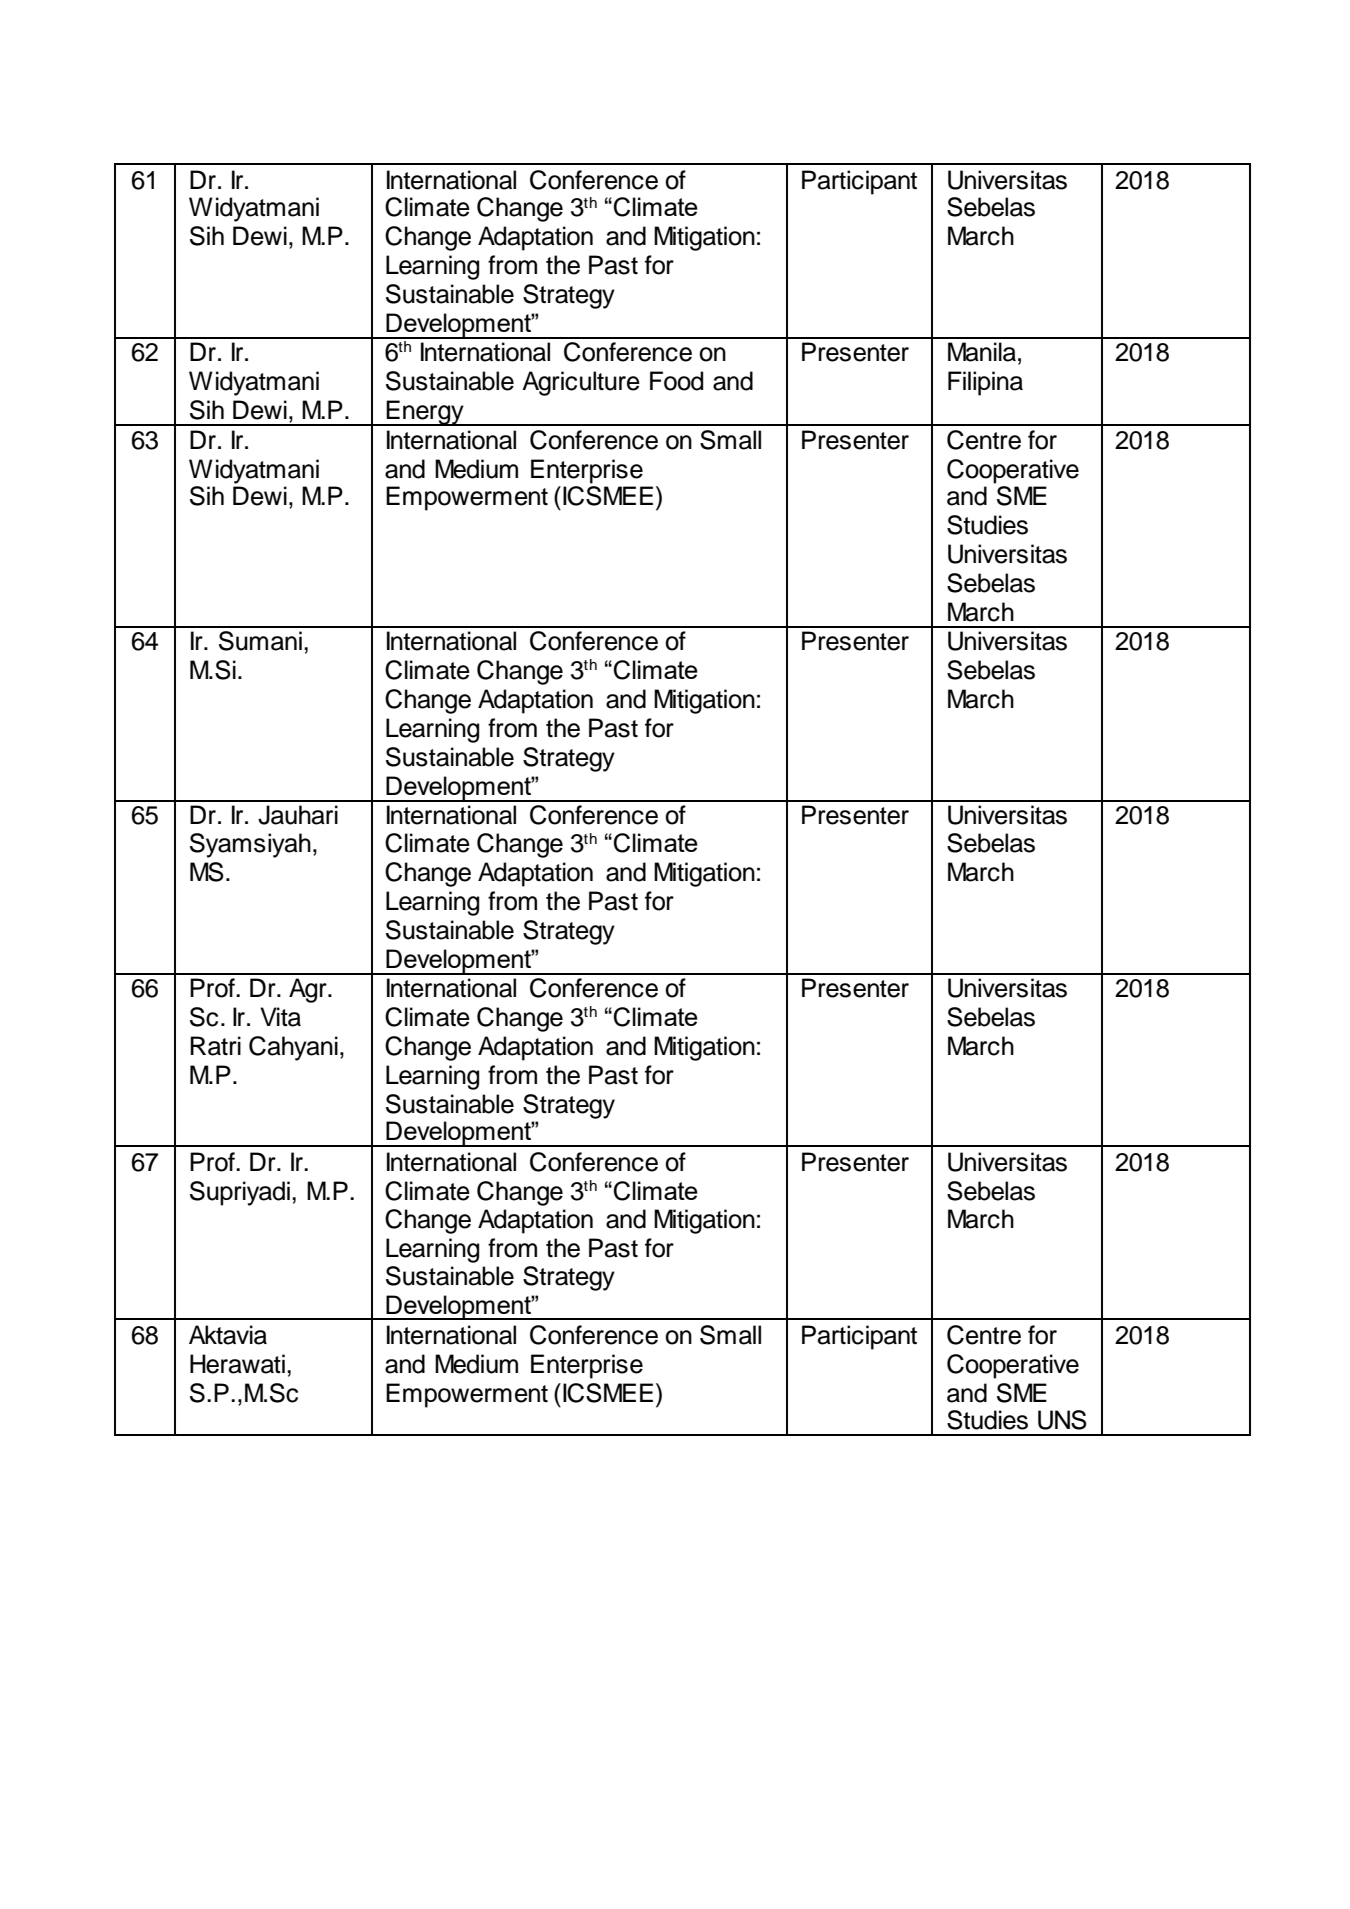  I want to click on Filipina, so click(985, 383).
